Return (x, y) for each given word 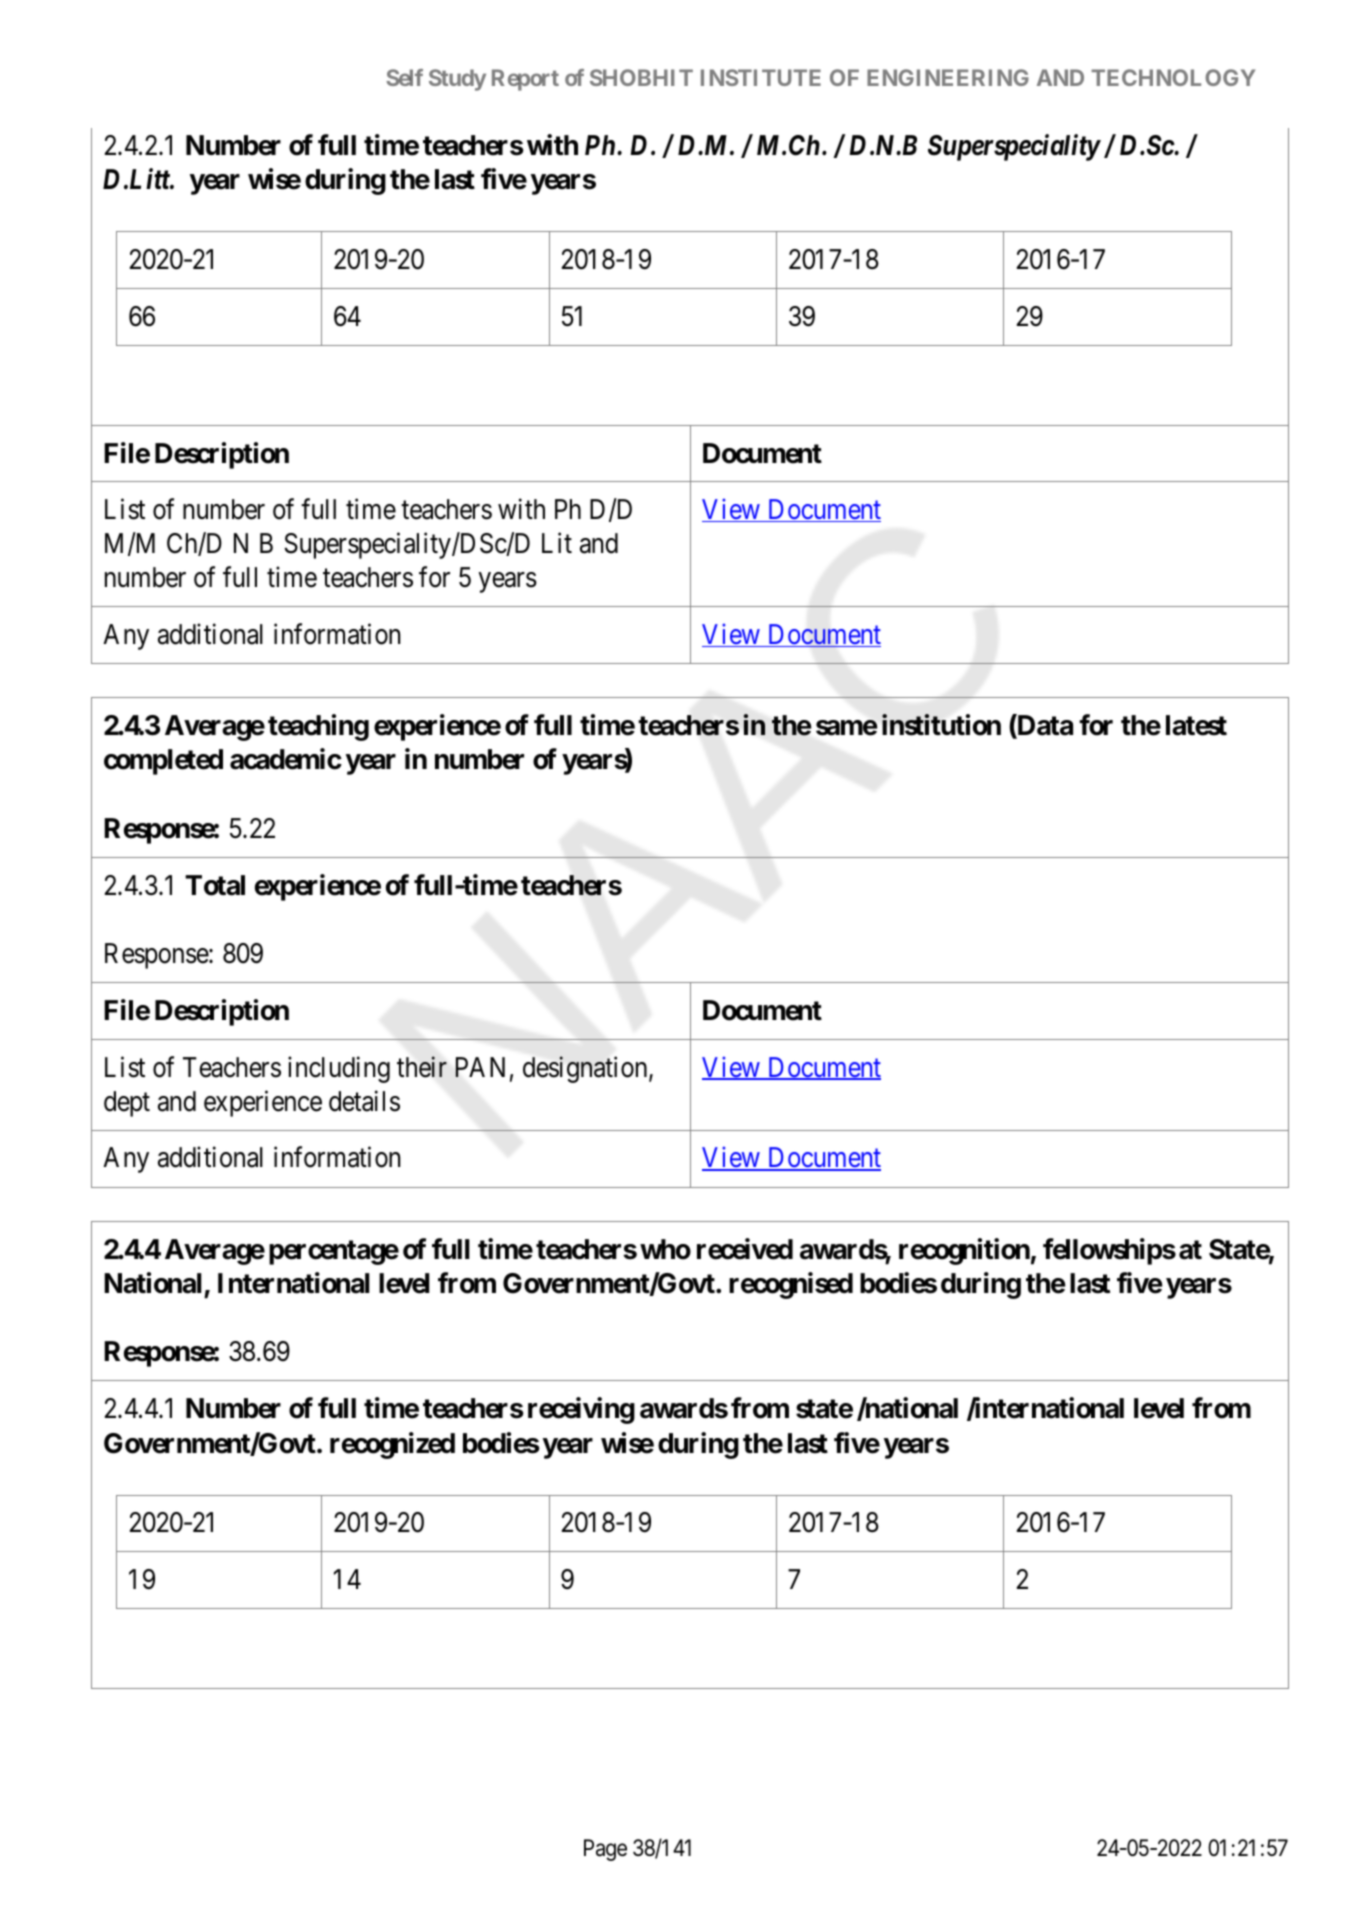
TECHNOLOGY (1173, 77)
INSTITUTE (761, 77)
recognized (392, 1445)
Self (404, 77)
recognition (964, 1251)
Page (605, 1850)
